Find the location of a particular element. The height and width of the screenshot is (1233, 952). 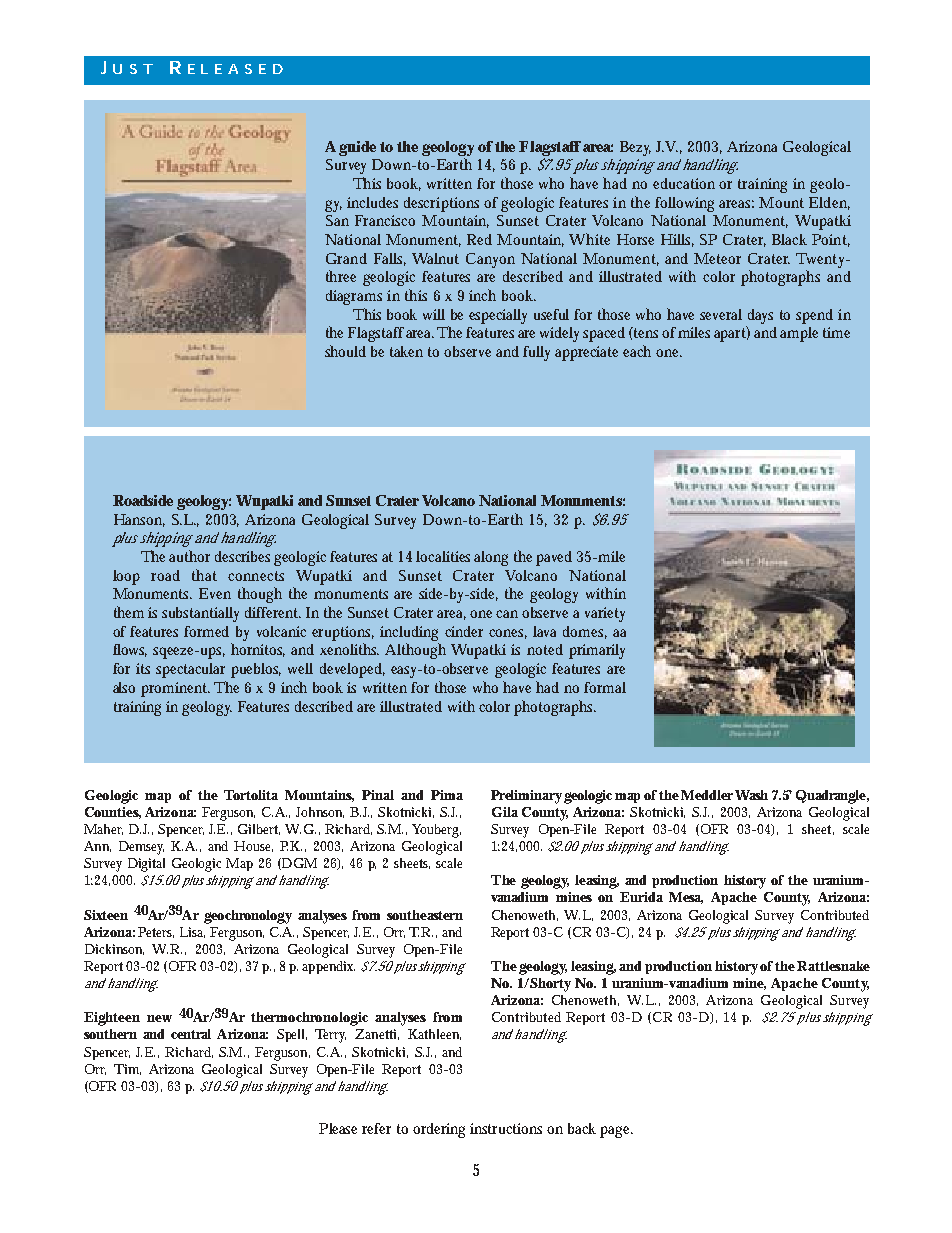

southeastern is located at coordinates (425, 915).
